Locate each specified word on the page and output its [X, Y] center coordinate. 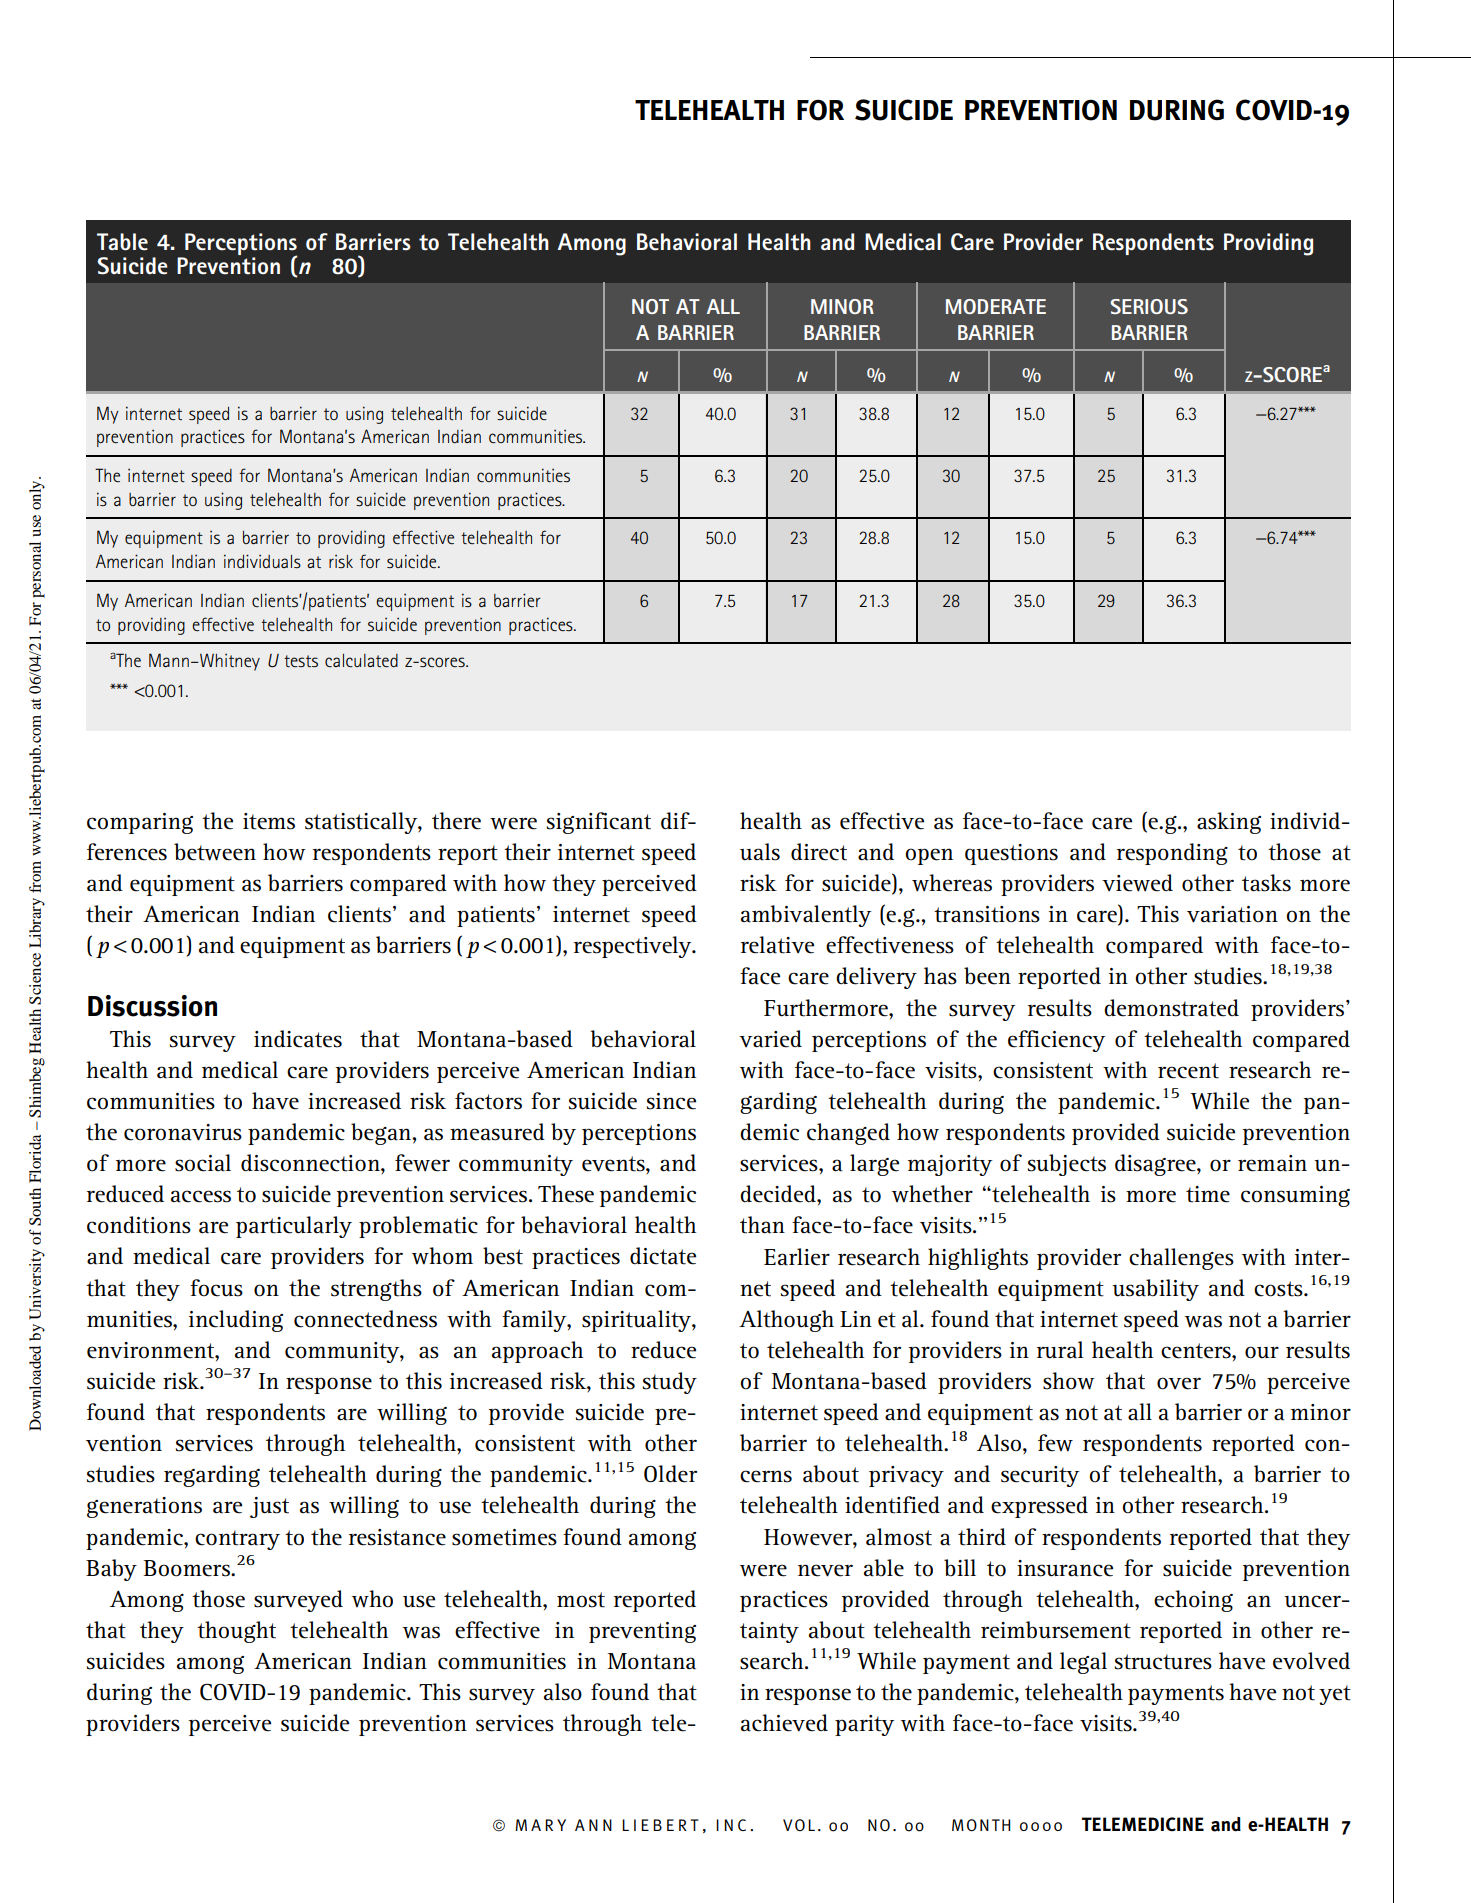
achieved [784, 1723]
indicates [298, 1039]
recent [1188, 1071]
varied [770, 1039]
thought [236, 1632]
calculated [361, 660]
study [670, 1383]
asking [1229, 823]
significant [599, 823]
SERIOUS [1149, 306]
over [1179, 1383]
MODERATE [996, 306]
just [269, 1507]
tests [301, 661]
